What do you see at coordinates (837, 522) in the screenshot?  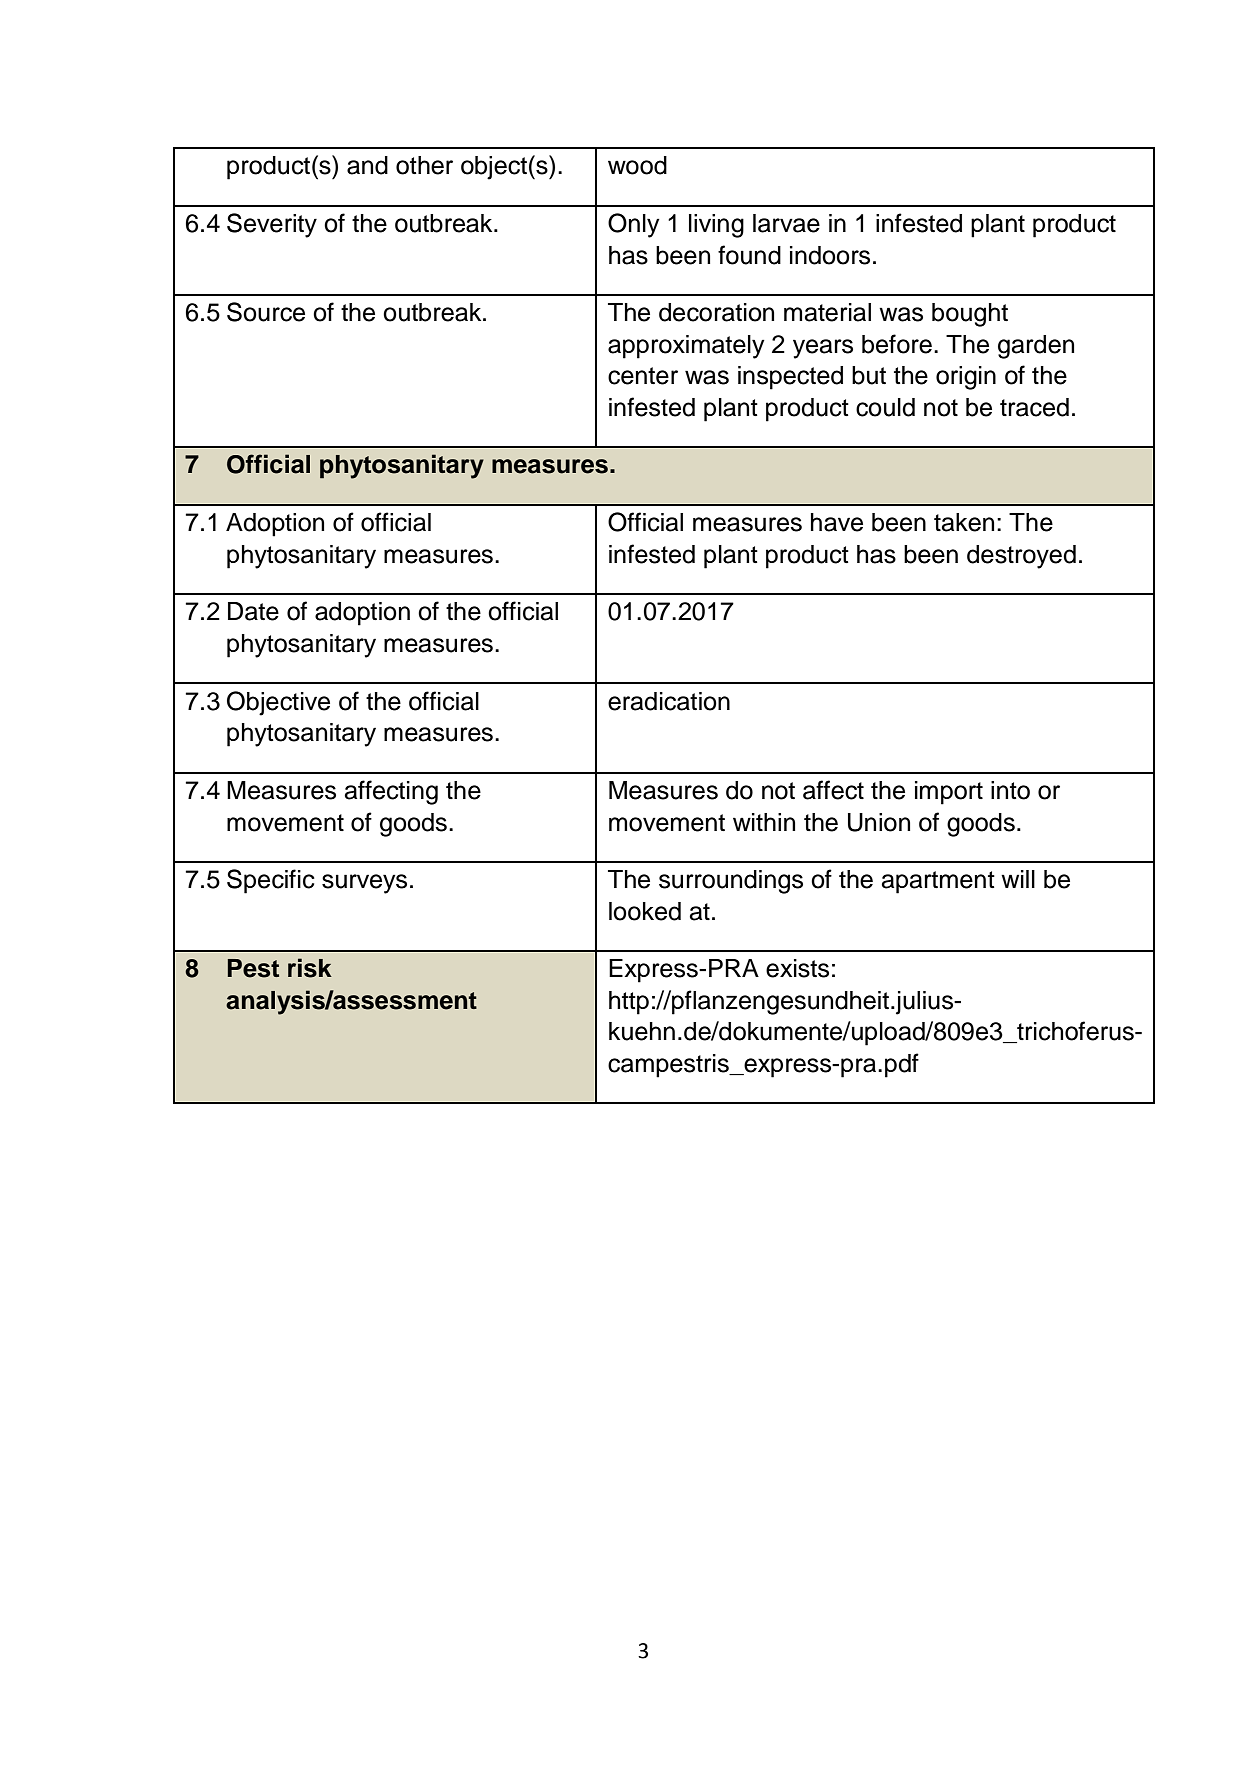 I see `have` at bounding box center [837, 522].
